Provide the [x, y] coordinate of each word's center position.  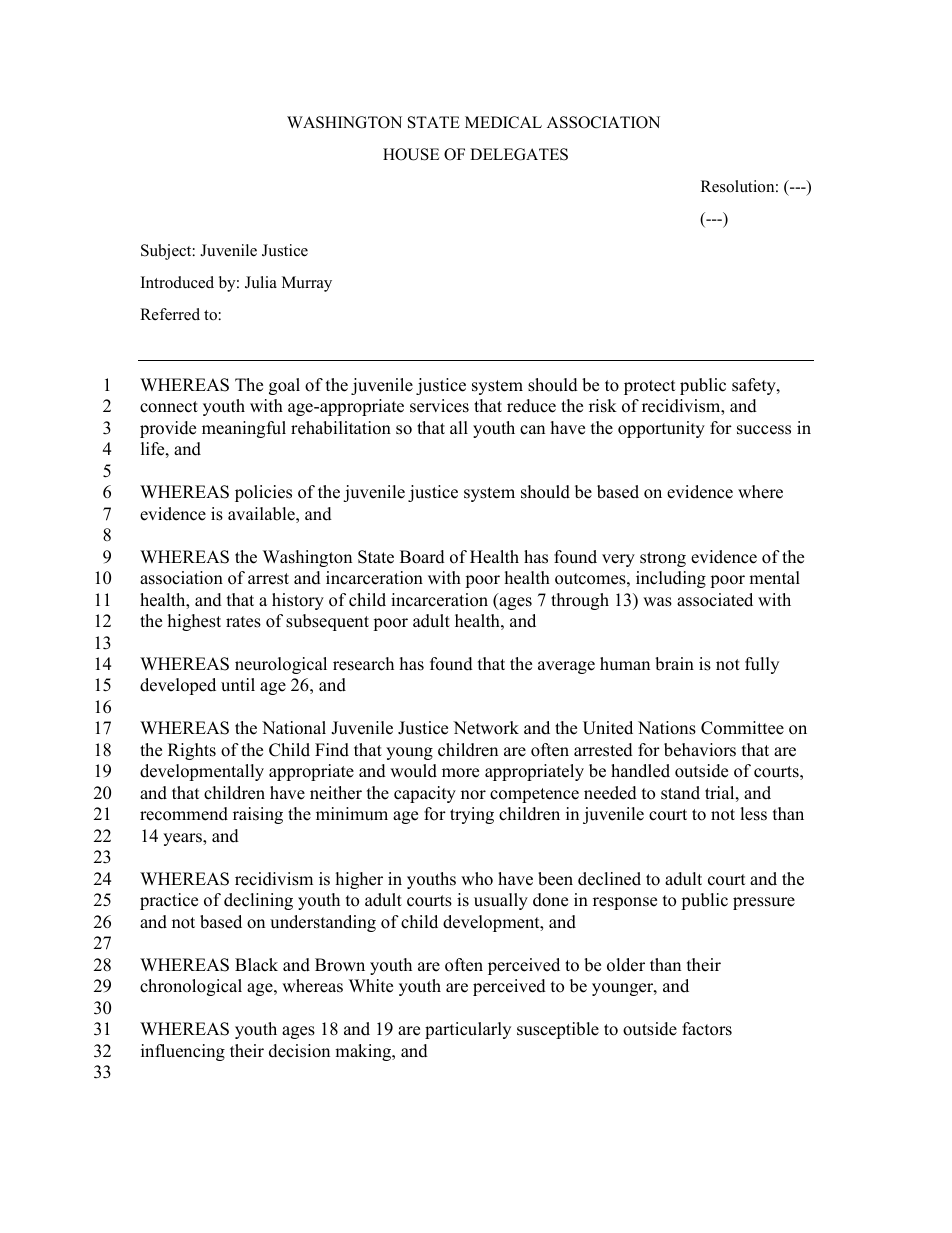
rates [243, 622]
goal [284, 386]
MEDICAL [503, 122]
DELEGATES [519, 154]
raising [258, 815]
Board [422, 557]
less [753, 814]
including [671, 579]
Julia [261, 282]
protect [650, 387]
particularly [468, 1030]
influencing [183, 1052]
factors [707, 1029]
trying [472, 815]
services [439, 406]
